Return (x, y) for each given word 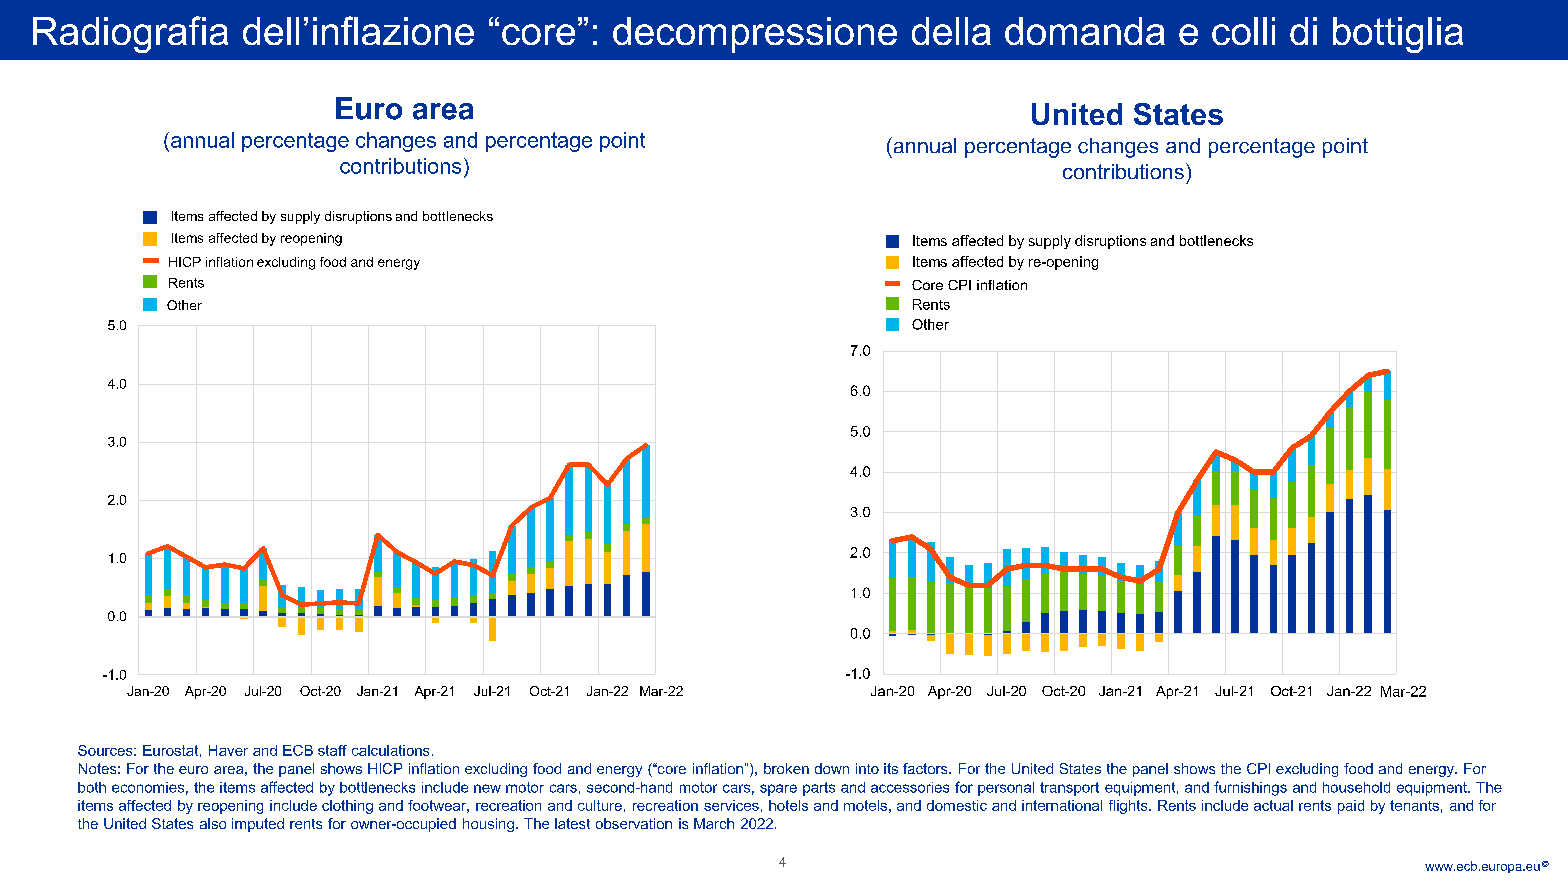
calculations (390, 750)
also (213, 823)
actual (1273, 805)
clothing (347, 807)
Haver (228, 750)
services (731, 805)
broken (786, 768)
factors (926, 768)
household (1356, 787)
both (92, 787)
